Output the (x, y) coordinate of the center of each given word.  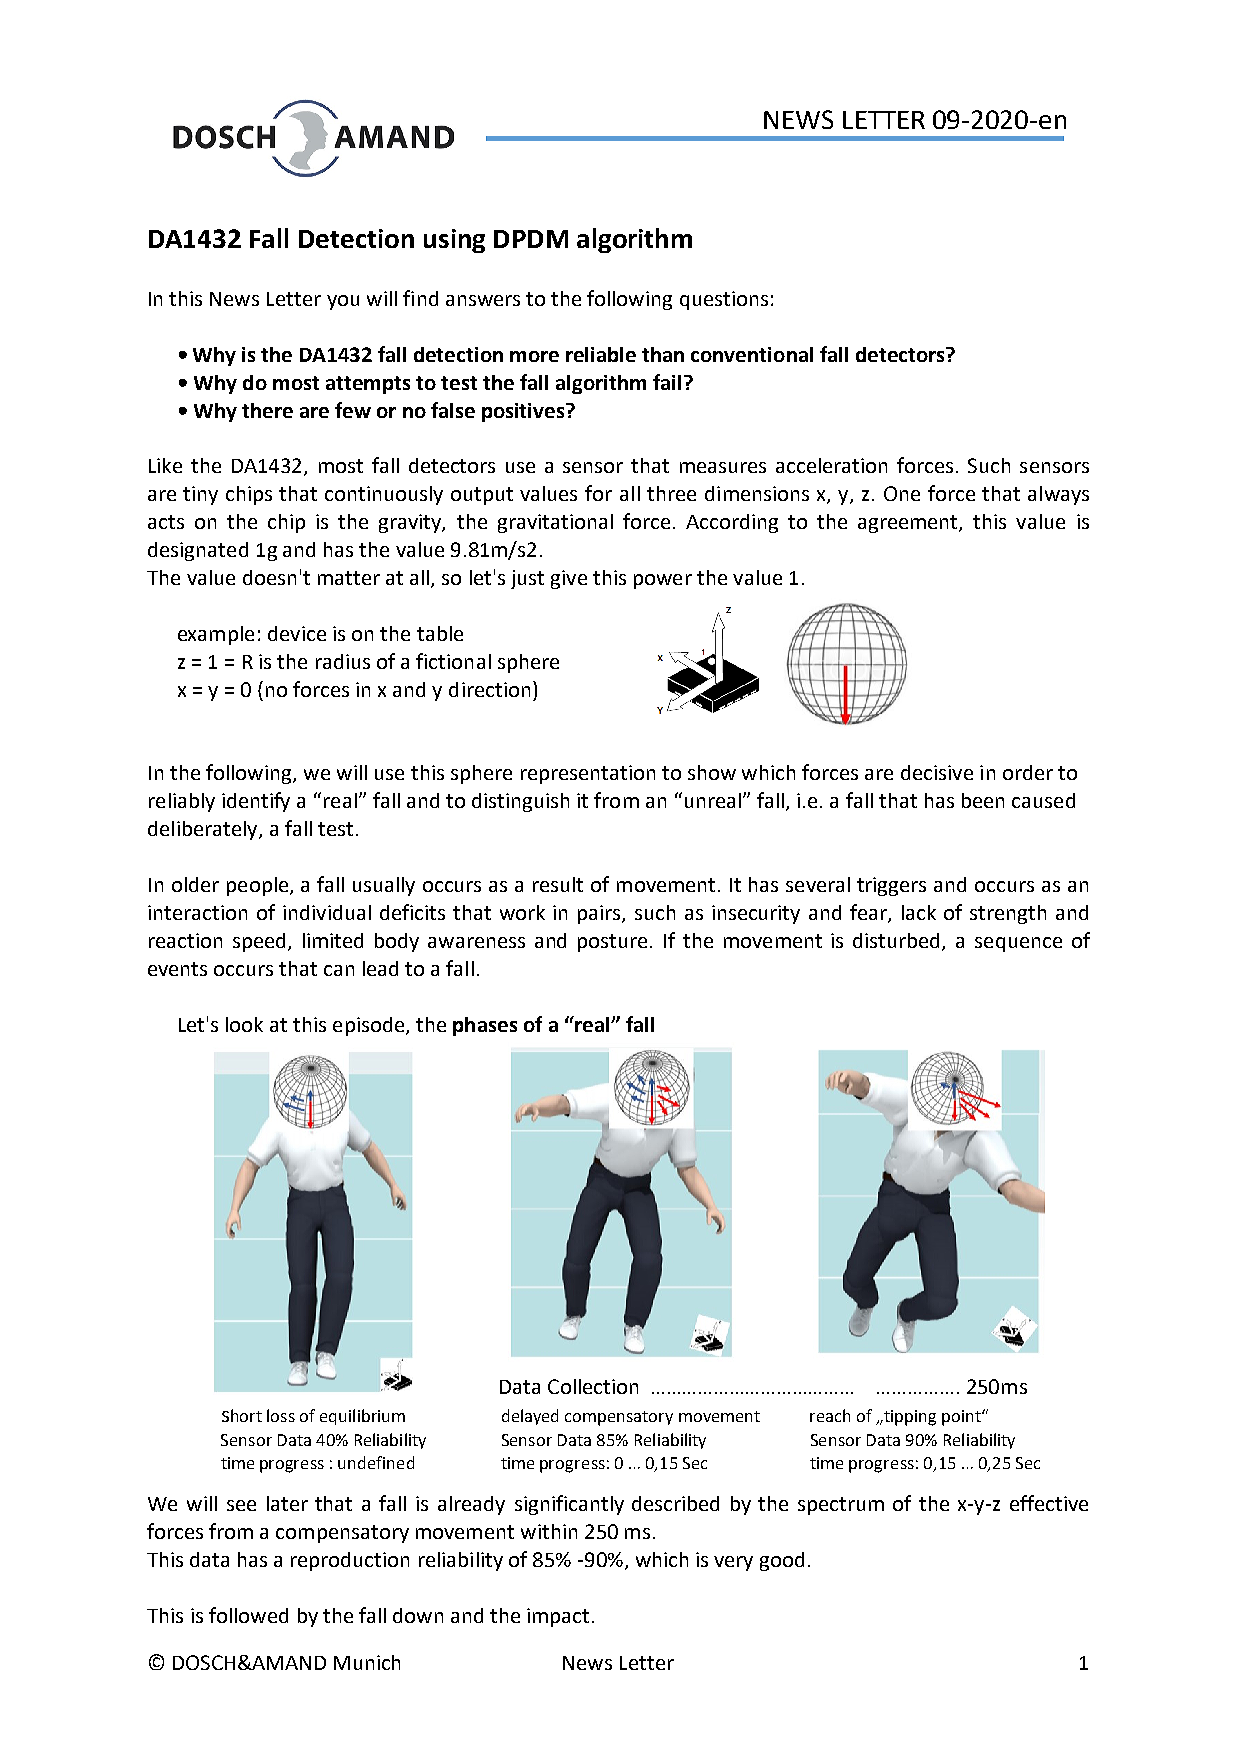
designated (198, 551)
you (343, 302)
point (962, 1418)
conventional (752, 354)
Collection (593, 1386)
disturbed (898, 941)
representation (588, 774)
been (983, 800)
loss (281, 1415)
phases (485, 1026)
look (244, 1024)
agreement (909, 524)
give (569, 579)
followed (248, 1615)
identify (256, 802)
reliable (601, 354)
